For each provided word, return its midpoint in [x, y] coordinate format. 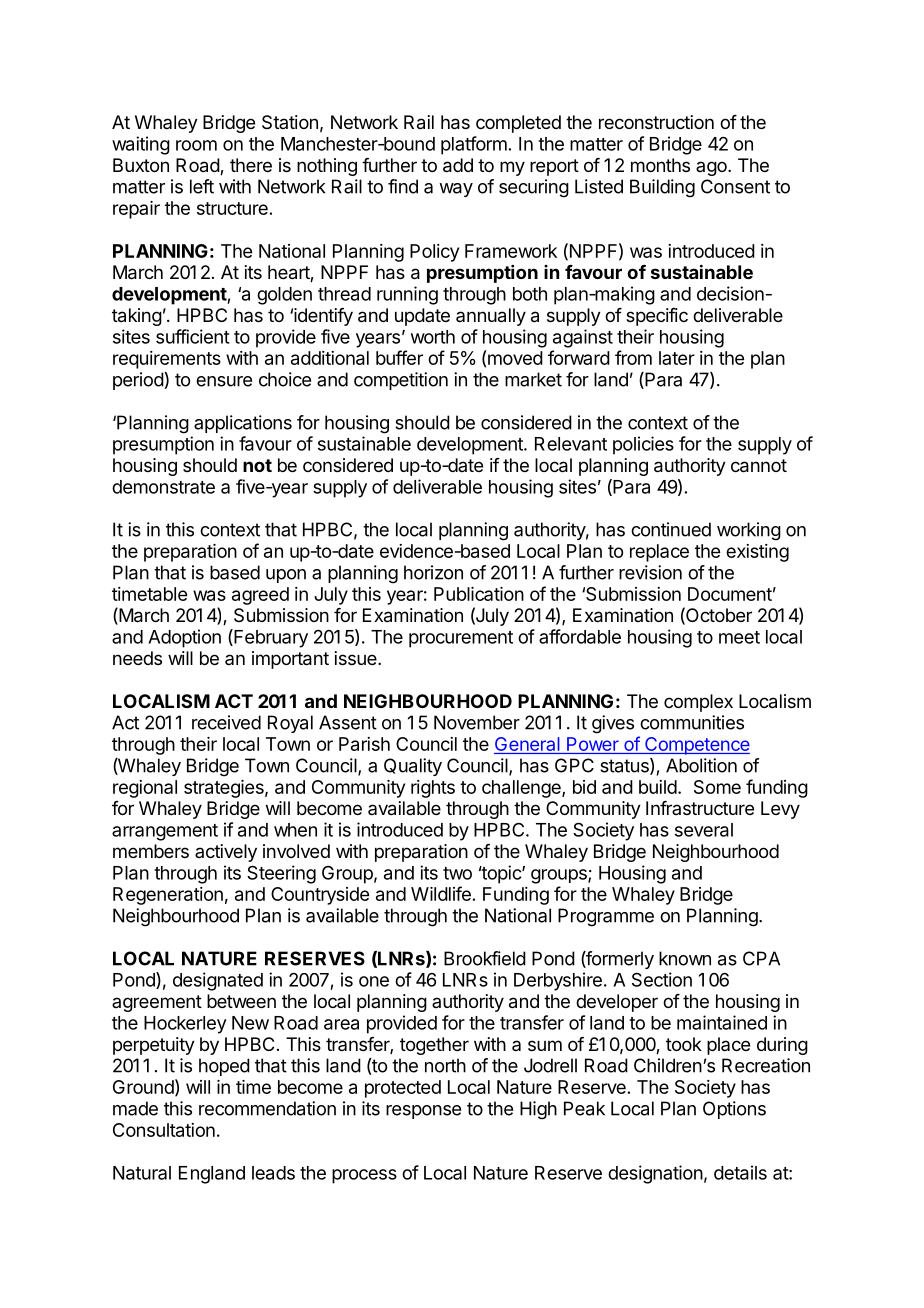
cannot [759, 466]
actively [226, 853]
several [704, 830]
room [196, 145]
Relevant [571, 444]
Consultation [164, 1130]
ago [712, 168]
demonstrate [163, 487]
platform [474, 145]
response [423, 1112]
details [740, 1172]
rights [433, 789]
